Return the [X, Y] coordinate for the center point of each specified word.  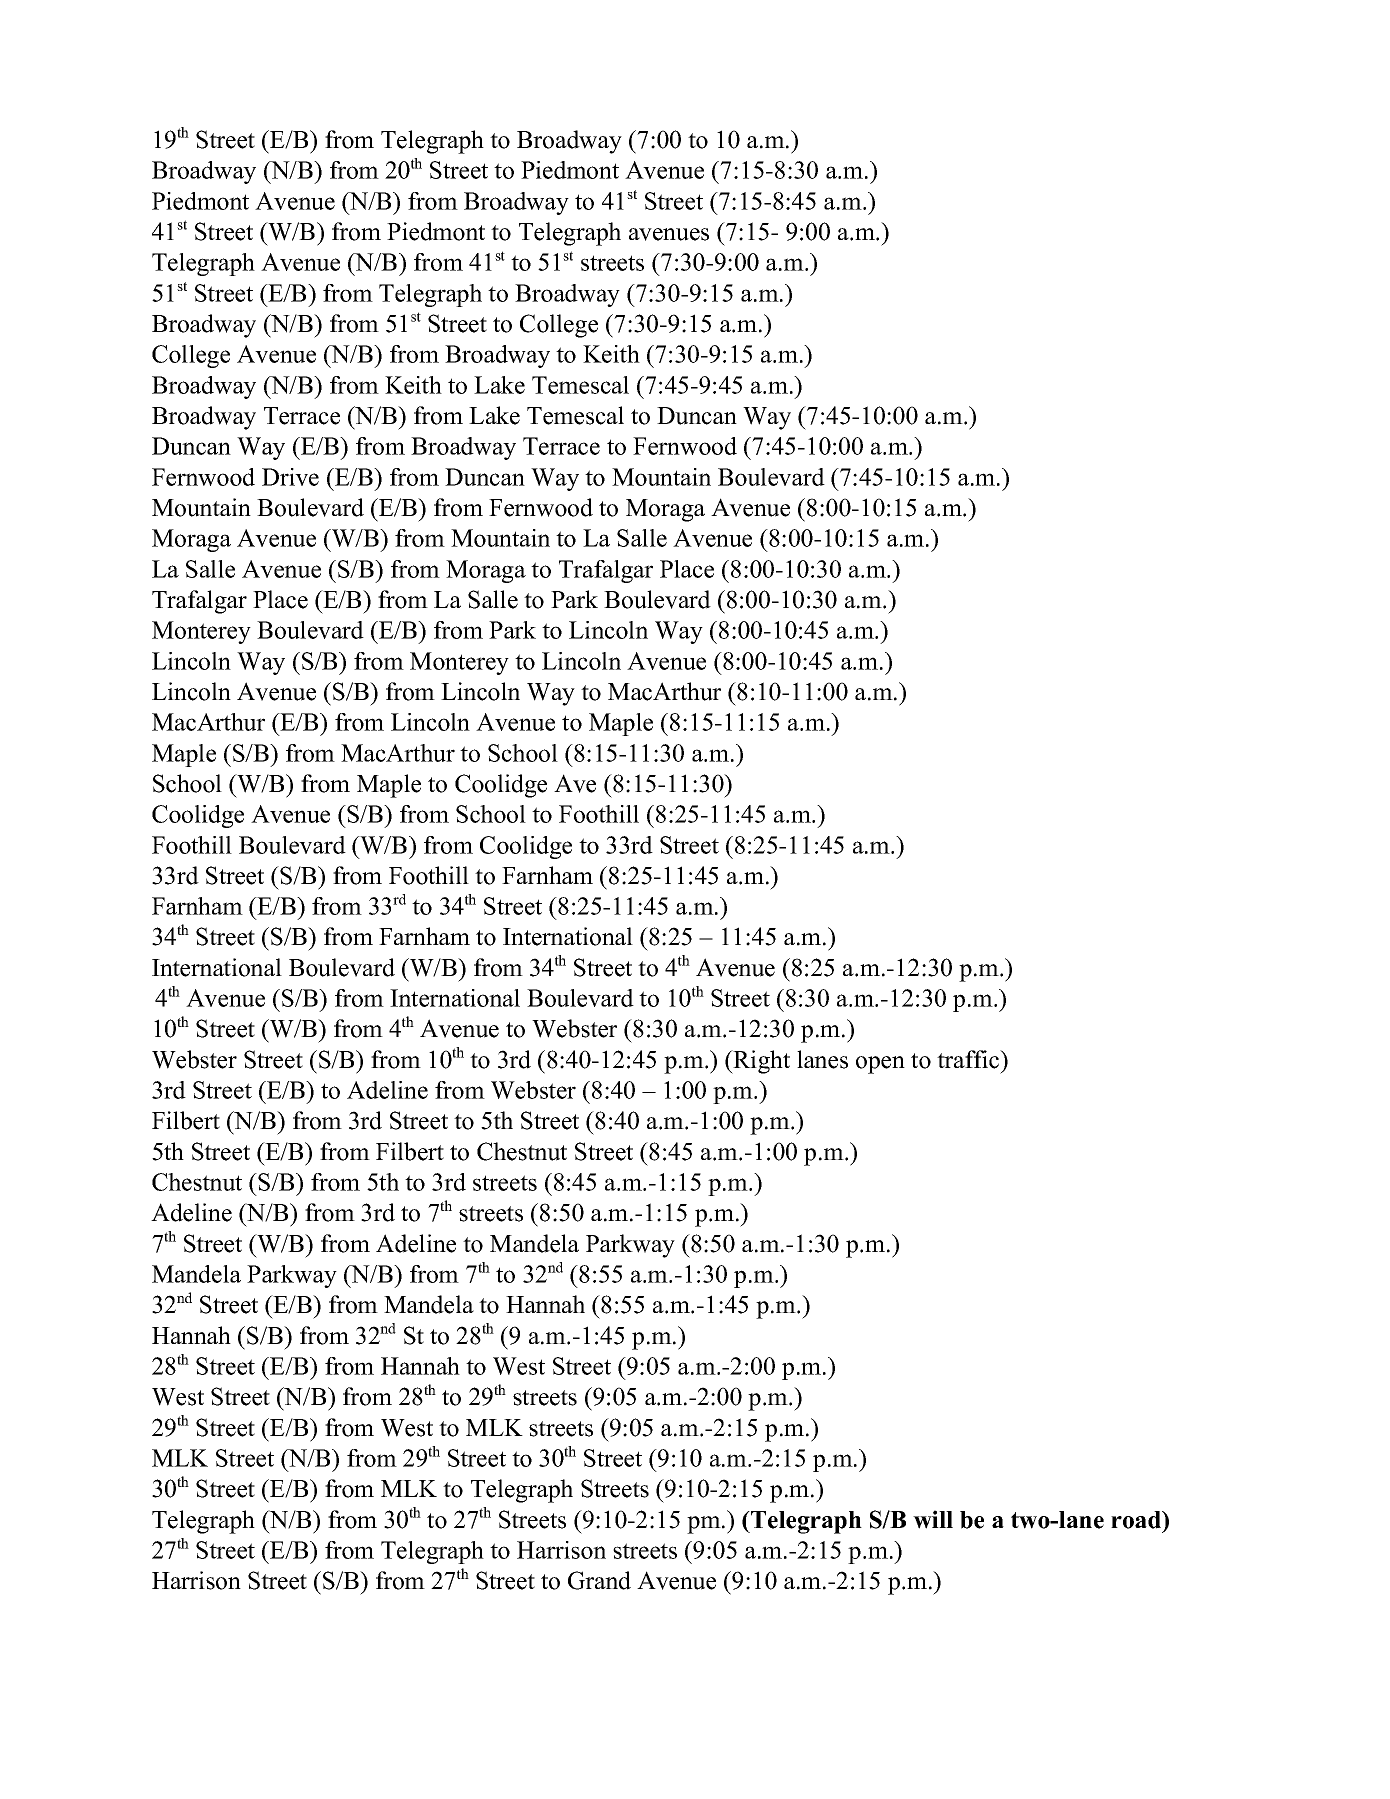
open [880, 1065]
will [933, 1519]
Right [760, 1062]
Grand [599, 1580]
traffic [969, 1059]
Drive [290, 477]
